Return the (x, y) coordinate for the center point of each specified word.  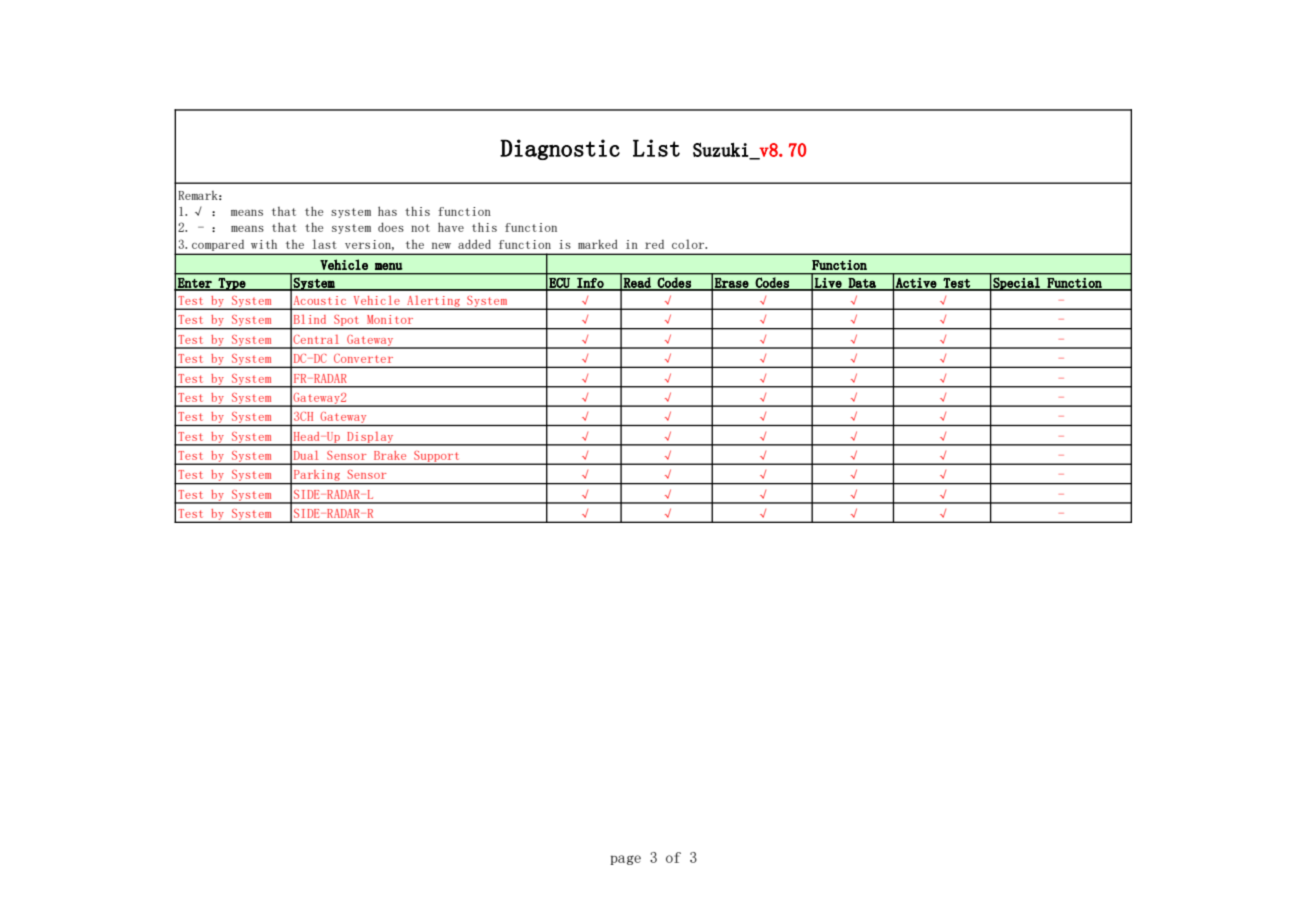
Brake (390, 455)
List (656, 148)
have (451, 227)
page (625, 860)
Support (437, 457)
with (264, 244)
